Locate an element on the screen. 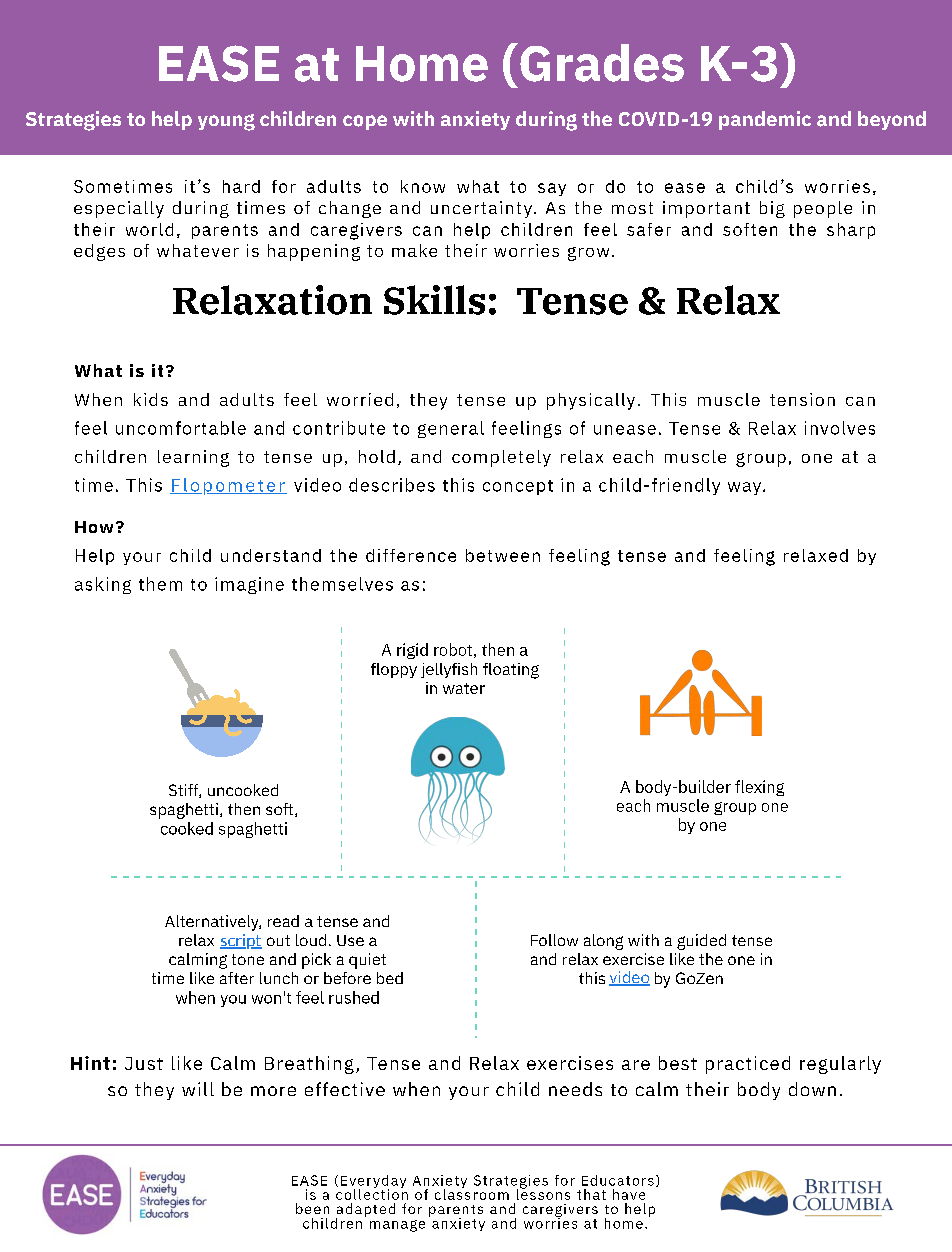 The width and height of the screenshot is (952, 1252). flexing is located at coordinates (759, 788).
